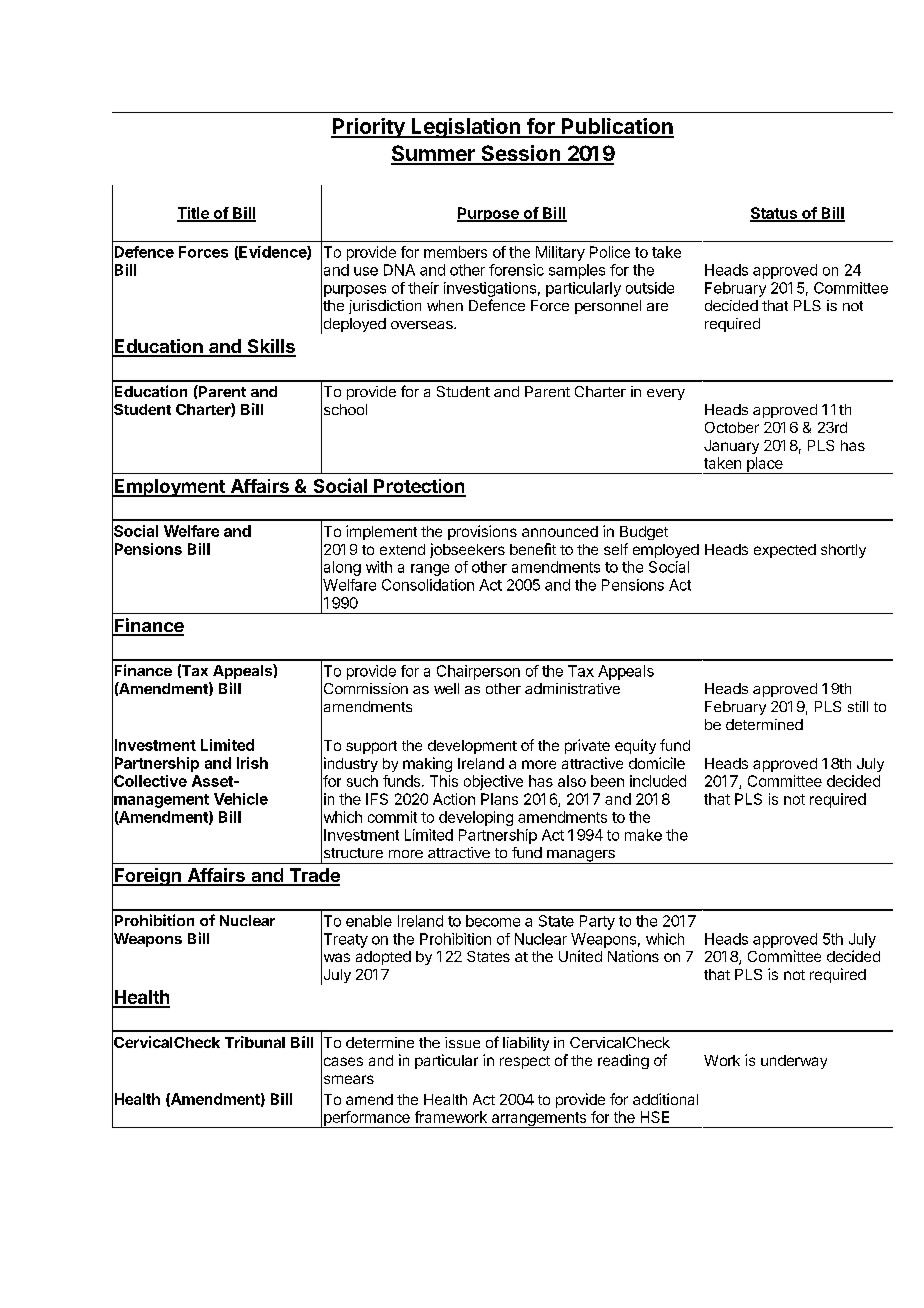 This screenshot has height=1308, width=924. Describe the element at coordinates (525, 1062) in the screenshot. I see `respect` at that location.
